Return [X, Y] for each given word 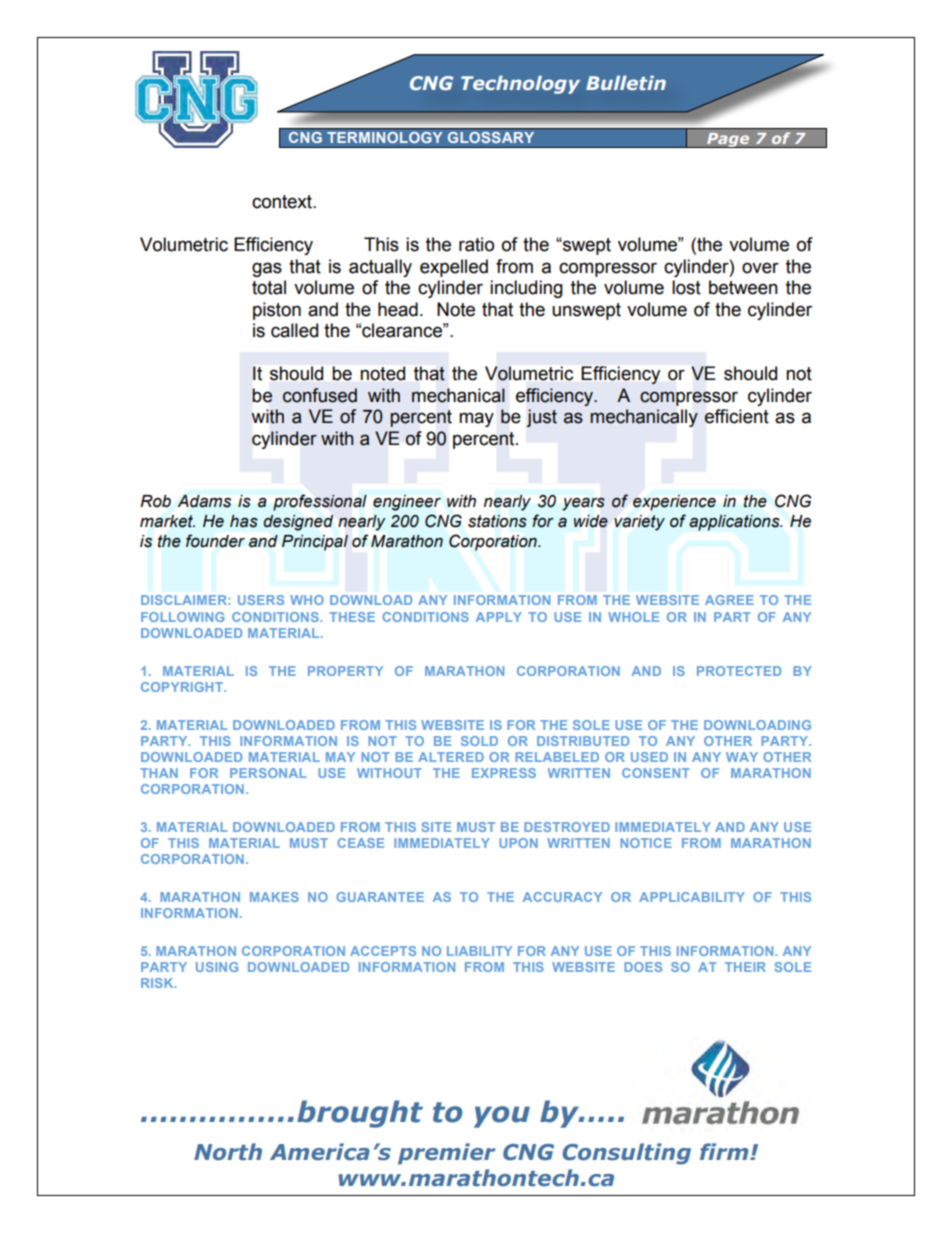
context [283, 202]
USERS [261, 600]
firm [725, 1151]
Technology [520, 84]
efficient [736, 416]
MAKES [274, 897]
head [398, 309]
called [294, 330]
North [228, 1152]
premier [447, 1154]
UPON [518, 843]
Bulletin [626, 82]
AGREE [729, 600]
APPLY [499, 617]
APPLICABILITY [692, 897]
